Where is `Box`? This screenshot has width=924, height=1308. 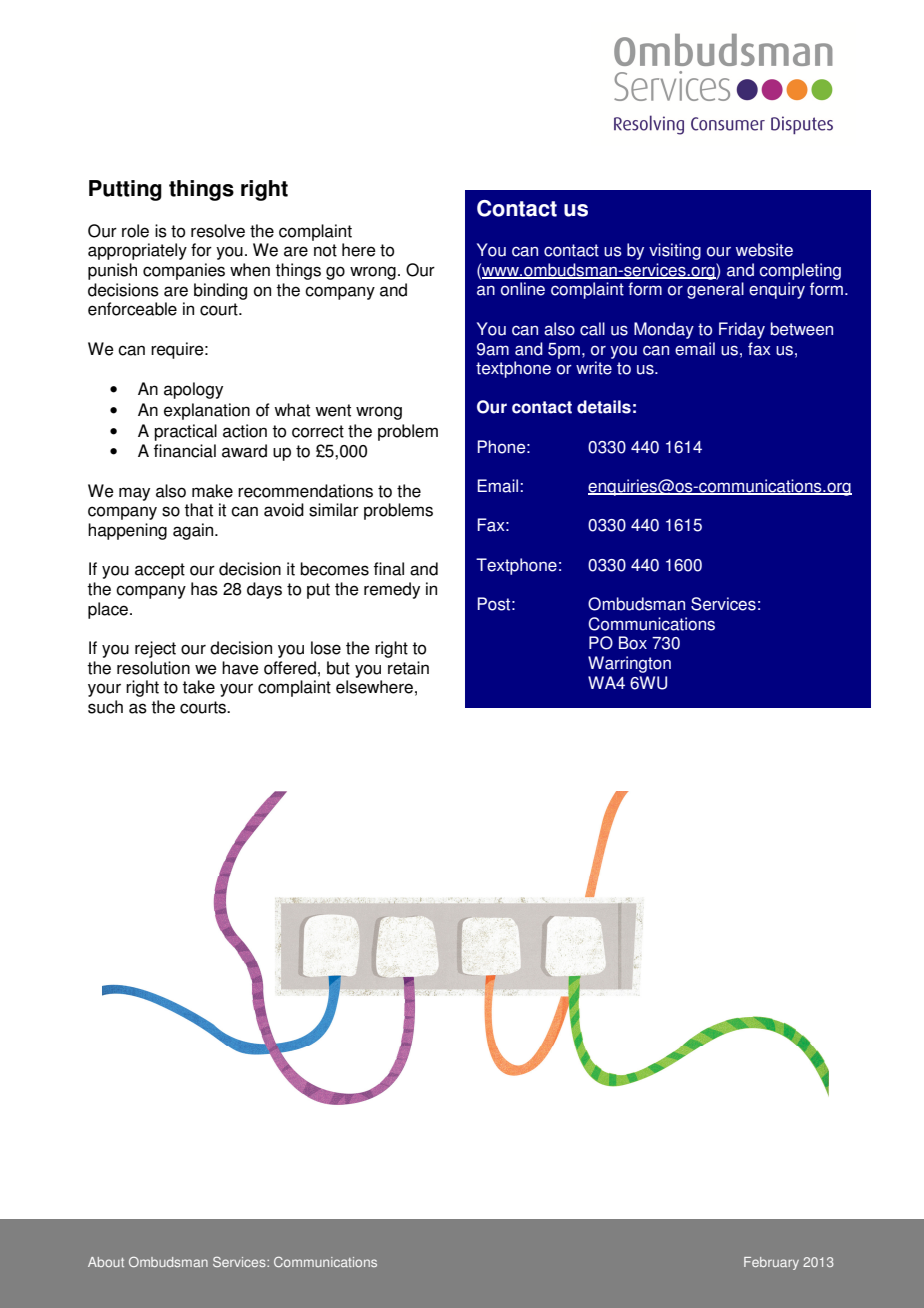
Box is located at coordinates (633, 643).
